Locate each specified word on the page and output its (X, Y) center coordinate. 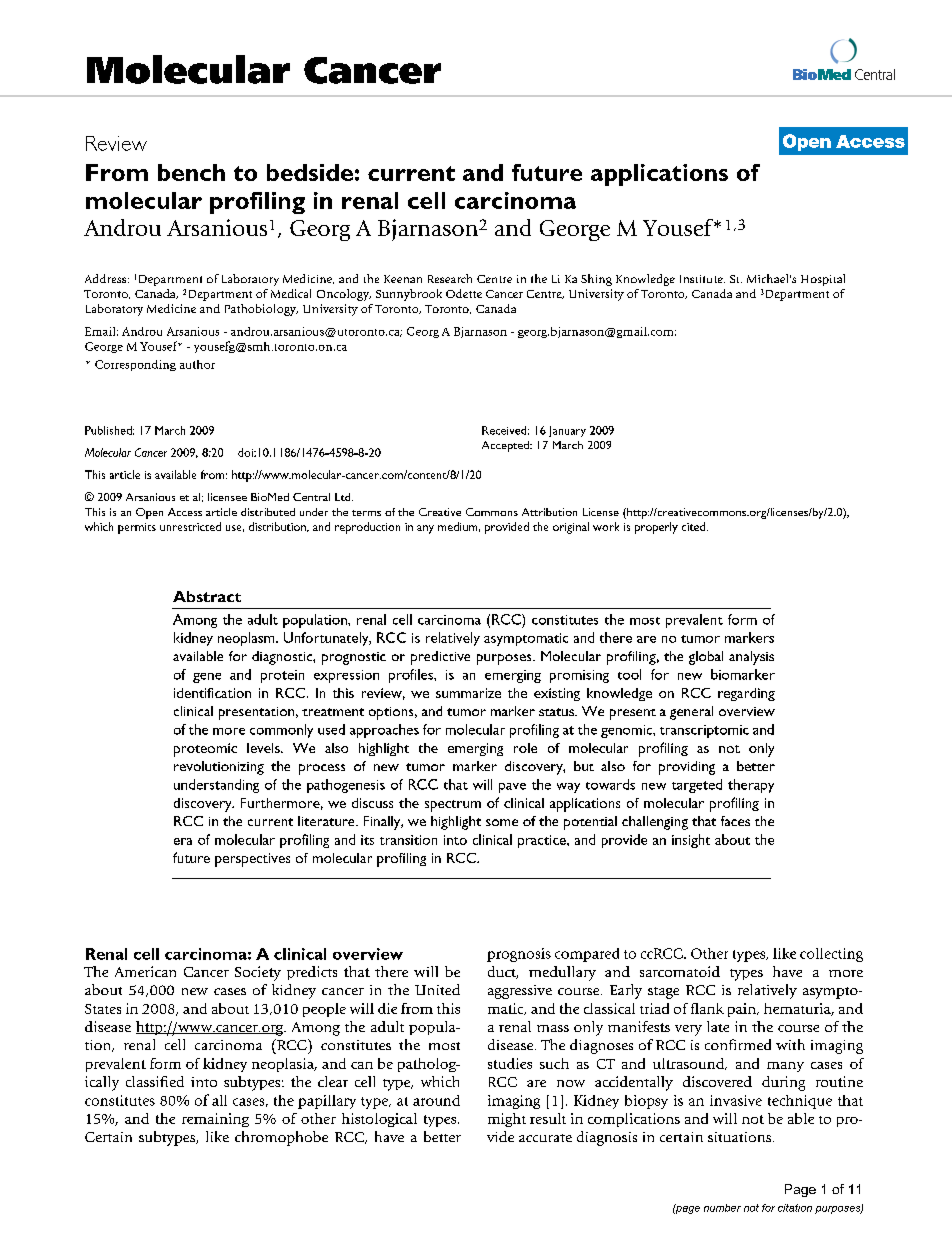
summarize (468, 693)
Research (450, 278)
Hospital (823, 280)
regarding (746, 694)
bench (191, 172)
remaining (215, 1120)
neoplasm (247, 639)
